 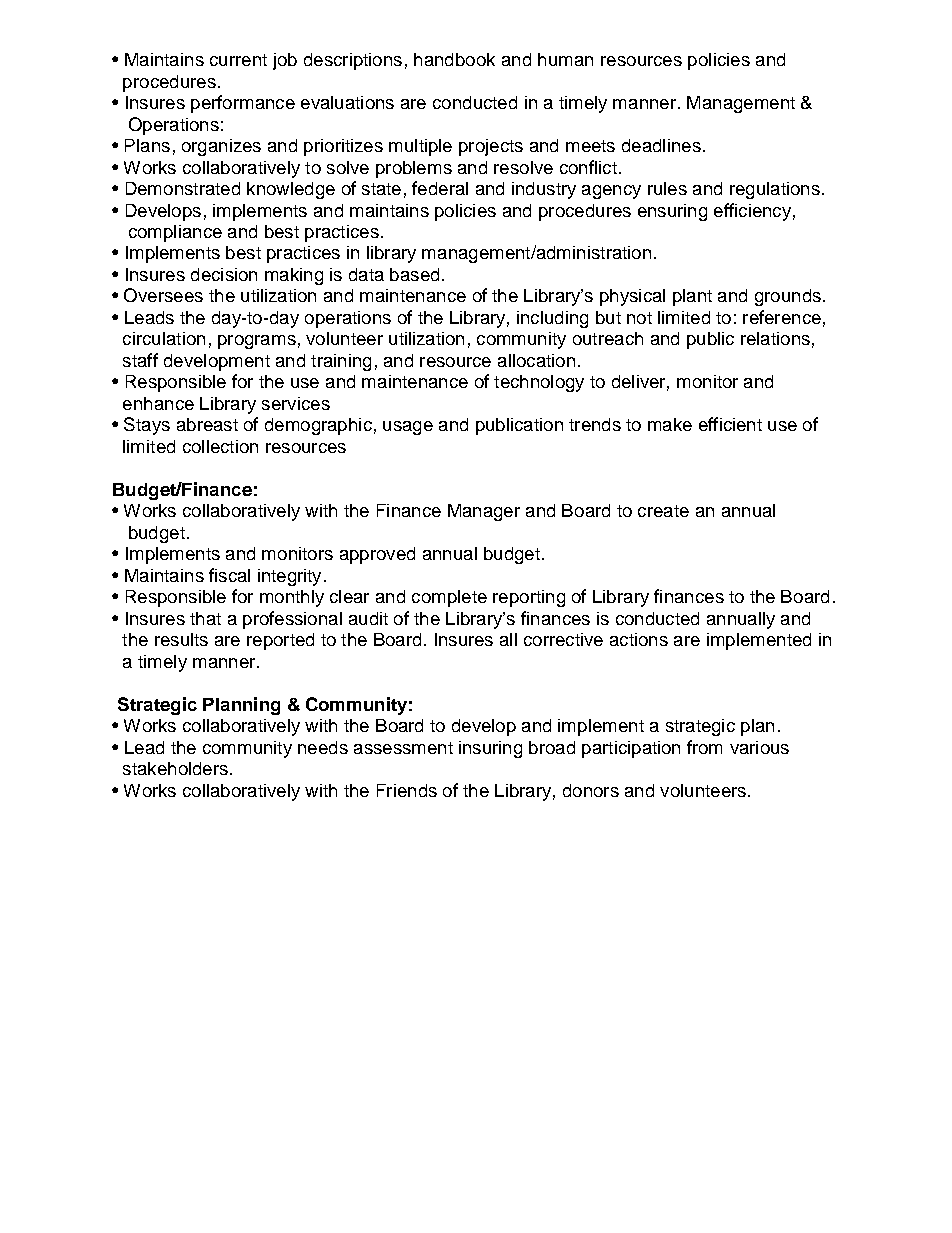 I want to click on Manager, so click(x=484, y=512).
